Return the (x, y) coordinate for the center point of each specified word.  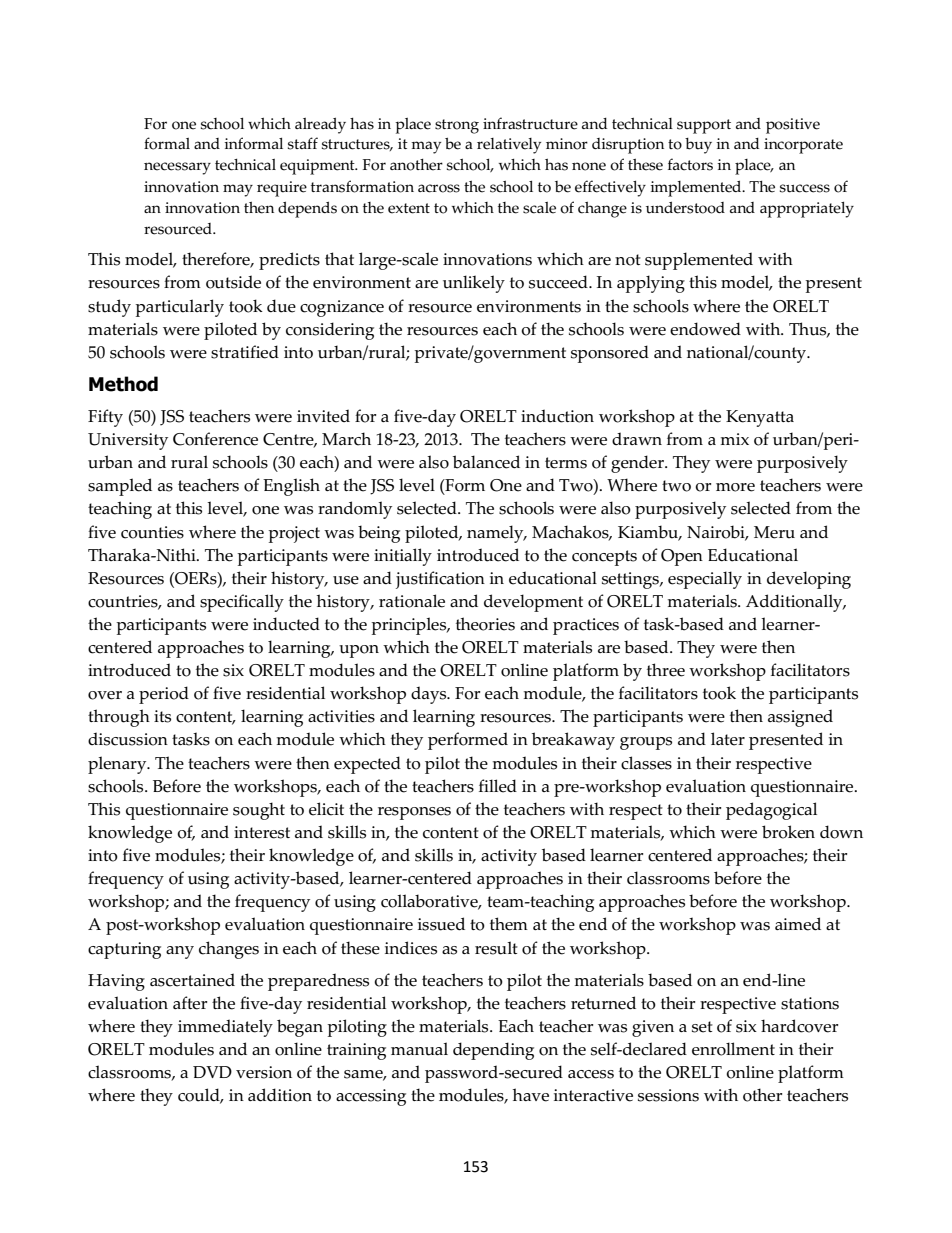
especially (705, 580)
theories (485, 624)
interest (262, 832)
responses (414, 813)
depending (493, 1051)
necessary (177, 168)
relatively (509, 146)
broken (788, 832)
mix (735, 439)
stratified (245, 352)
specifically (242, 603)
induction (557, 416)
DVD (212, 1072)
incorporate (803, 146)
